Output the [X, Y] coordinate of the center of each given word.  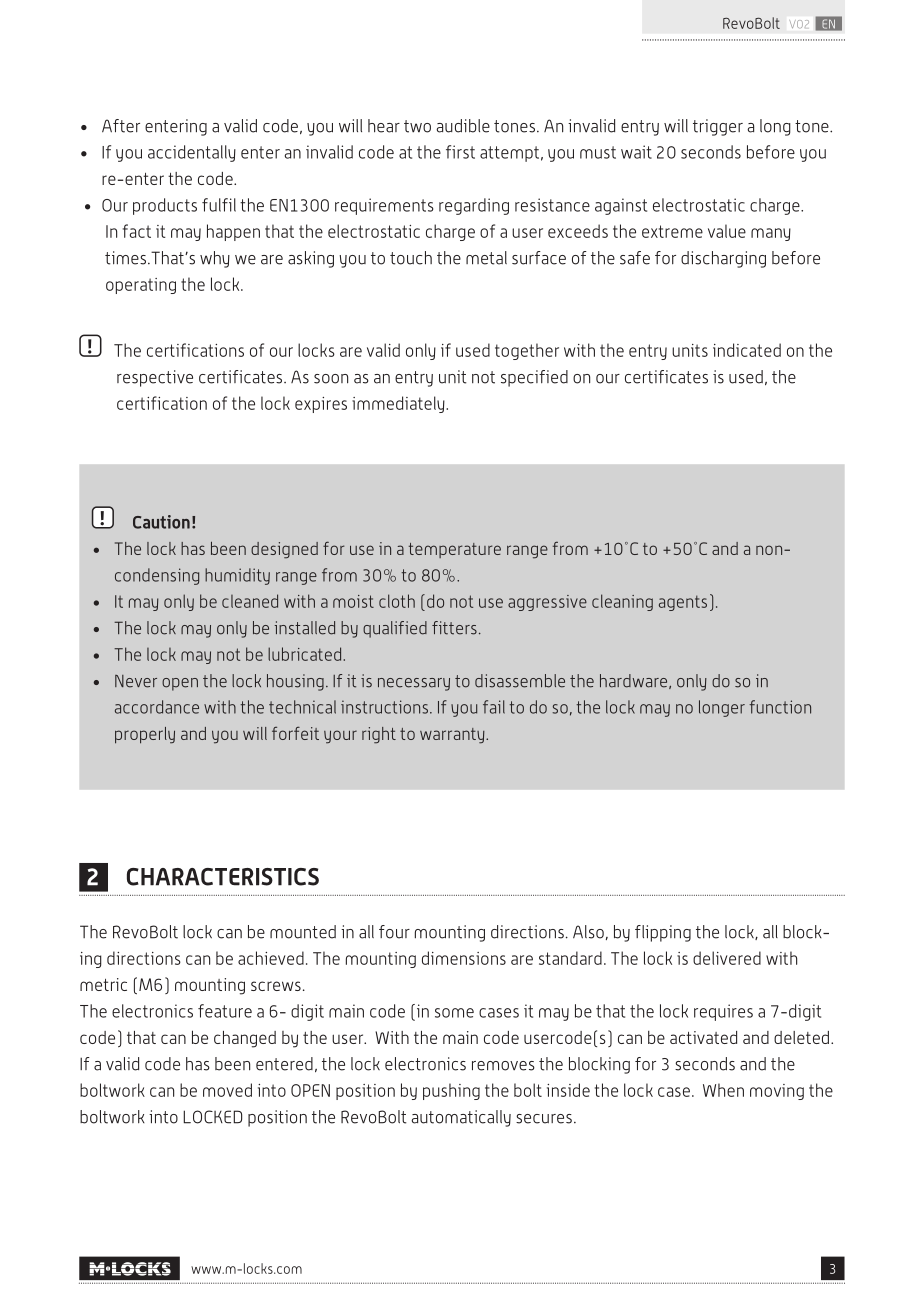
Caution [161, 522]
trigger [718, 127]
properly [145, 735]
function [780, 707]
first [460, 152]
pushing [451, 1091]
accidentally [192, 153]
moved [227, 1090]
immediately [399, 404]
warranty [453, 736]
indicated [747, 350]
